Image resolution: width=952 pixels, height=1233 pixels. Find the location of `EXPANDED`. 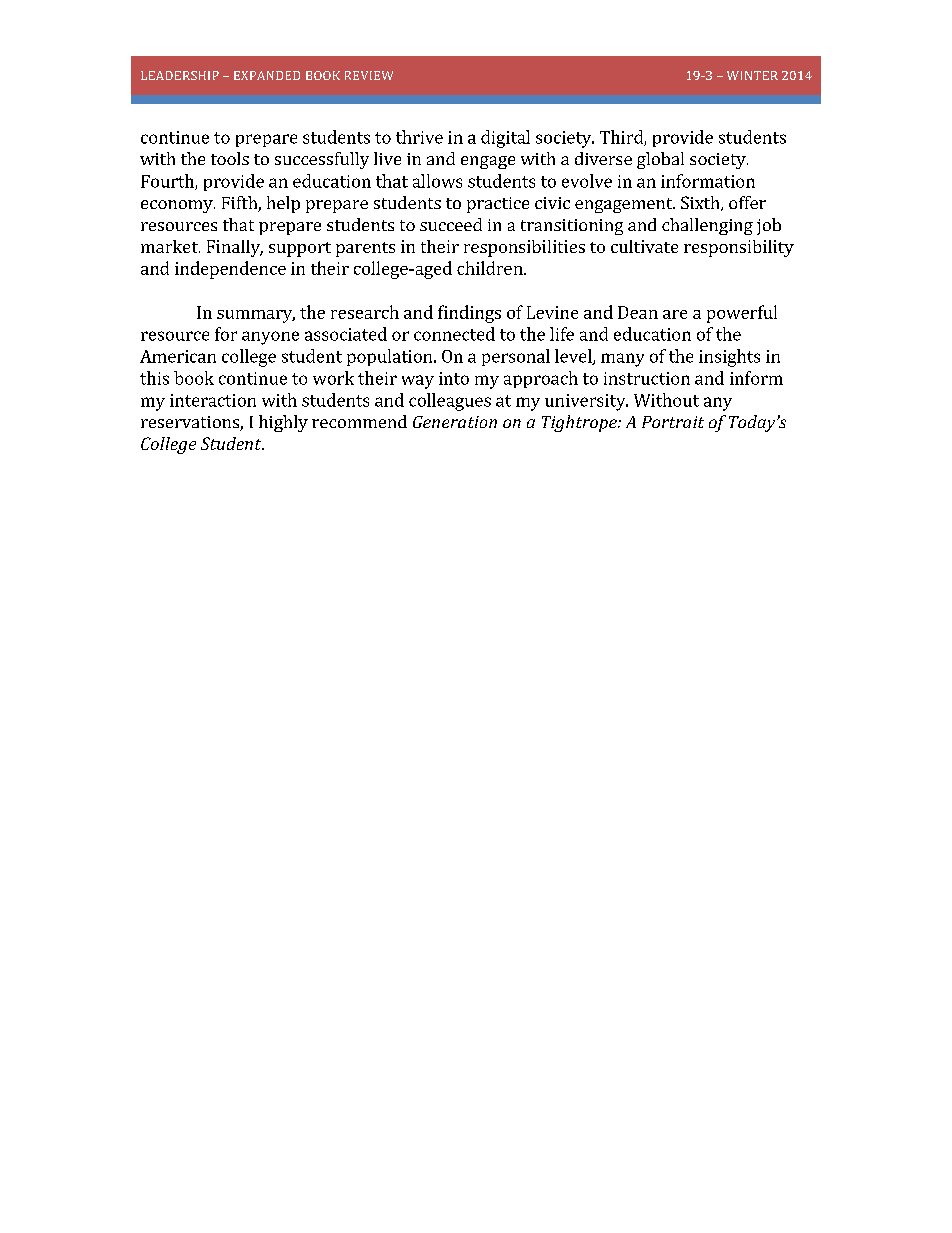

EXPANDED is located at coordinates (267, 75).
